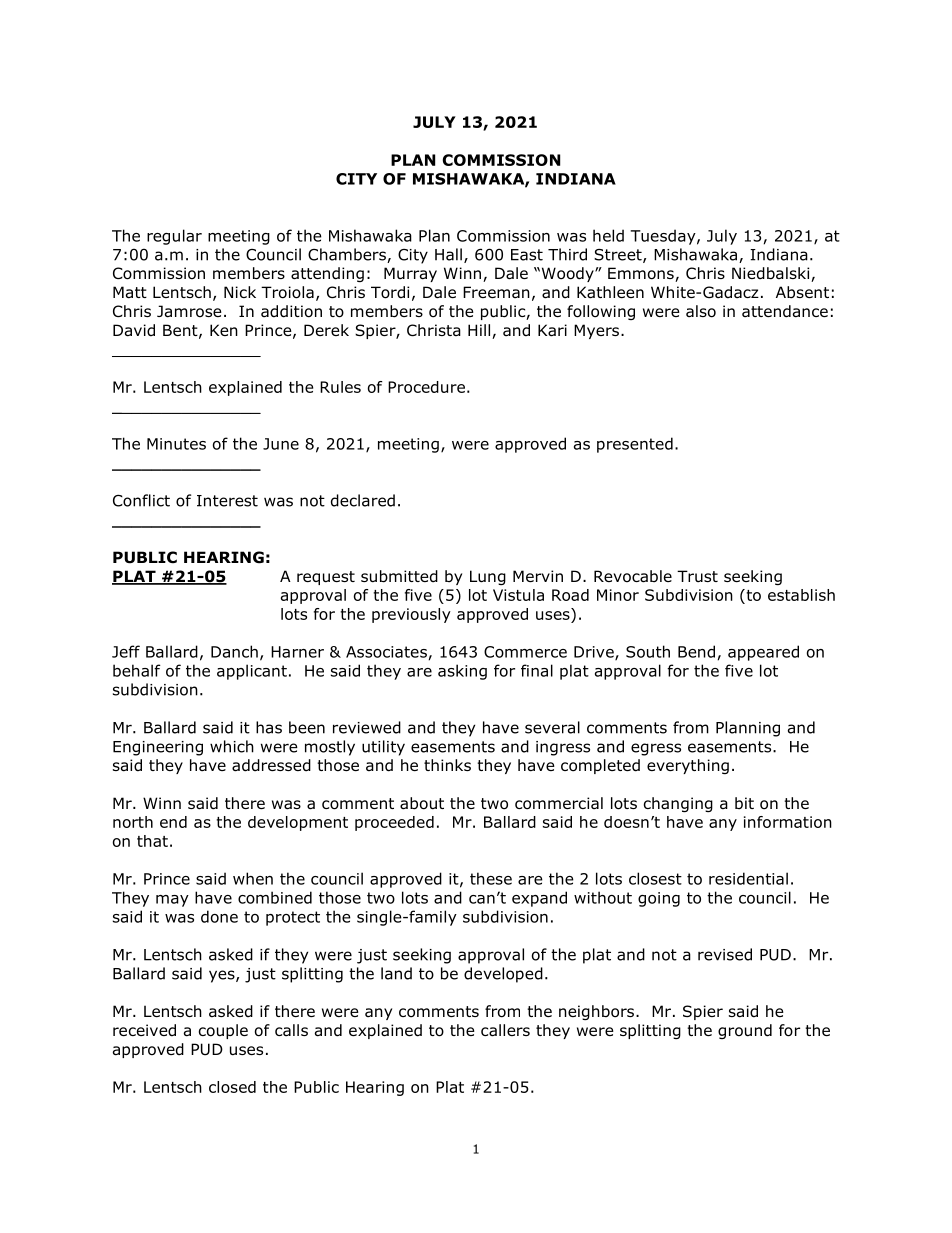 The width and height of the screenshot is (952, 1233). I want to click on these, so click(491, 878).
